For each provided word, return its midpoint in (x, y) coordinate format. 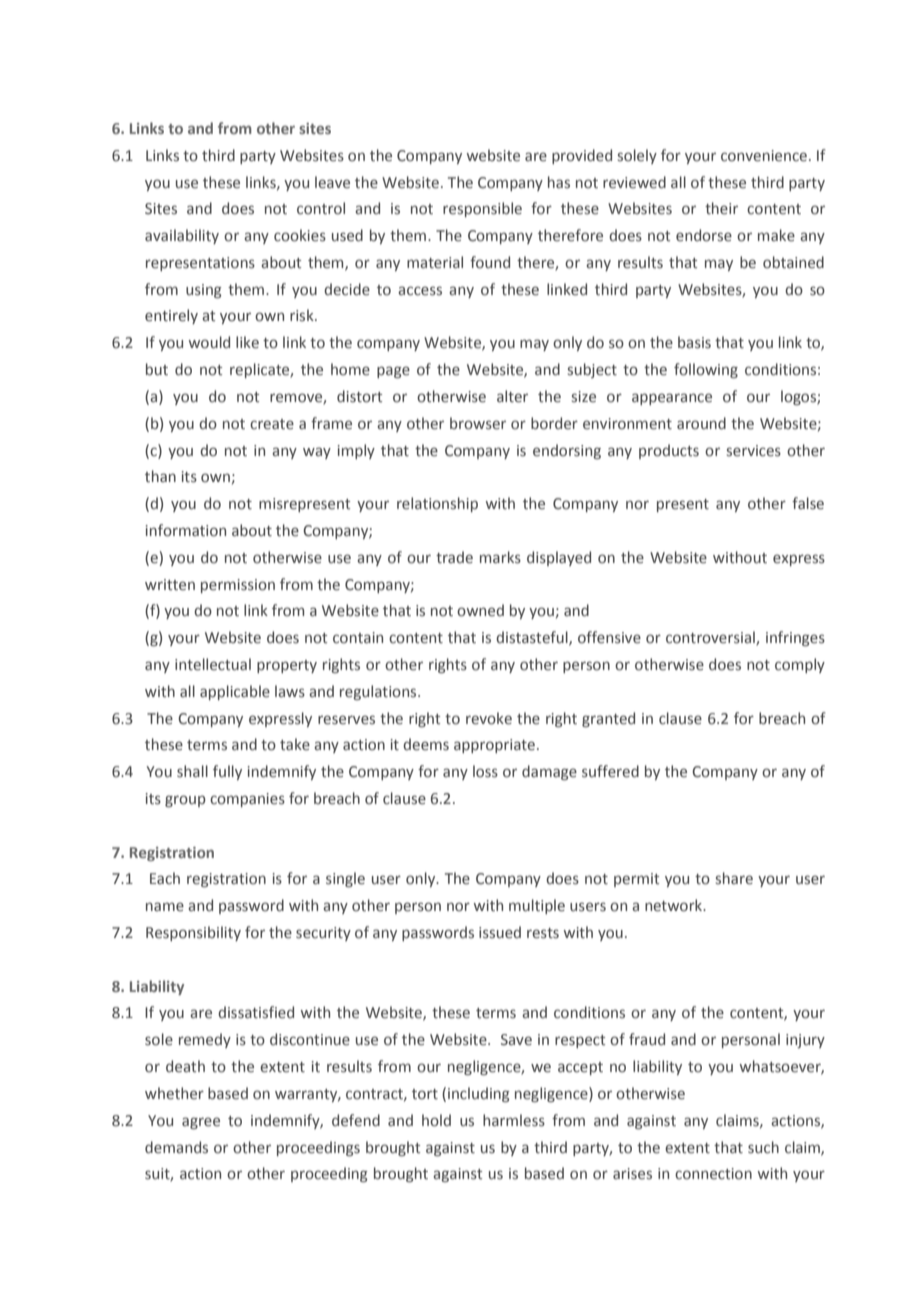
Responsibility (193, 933)
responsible (482, 209)
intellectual (213, 664)
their (721, 208)
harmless (514, 1120)
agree (201, 1123)
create (272, 424)
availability (182, 236)
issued (500, 932)
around (701, 423)
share (734, 878)
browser (478, 423)
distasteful (533, 638)
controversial (711, 638)
